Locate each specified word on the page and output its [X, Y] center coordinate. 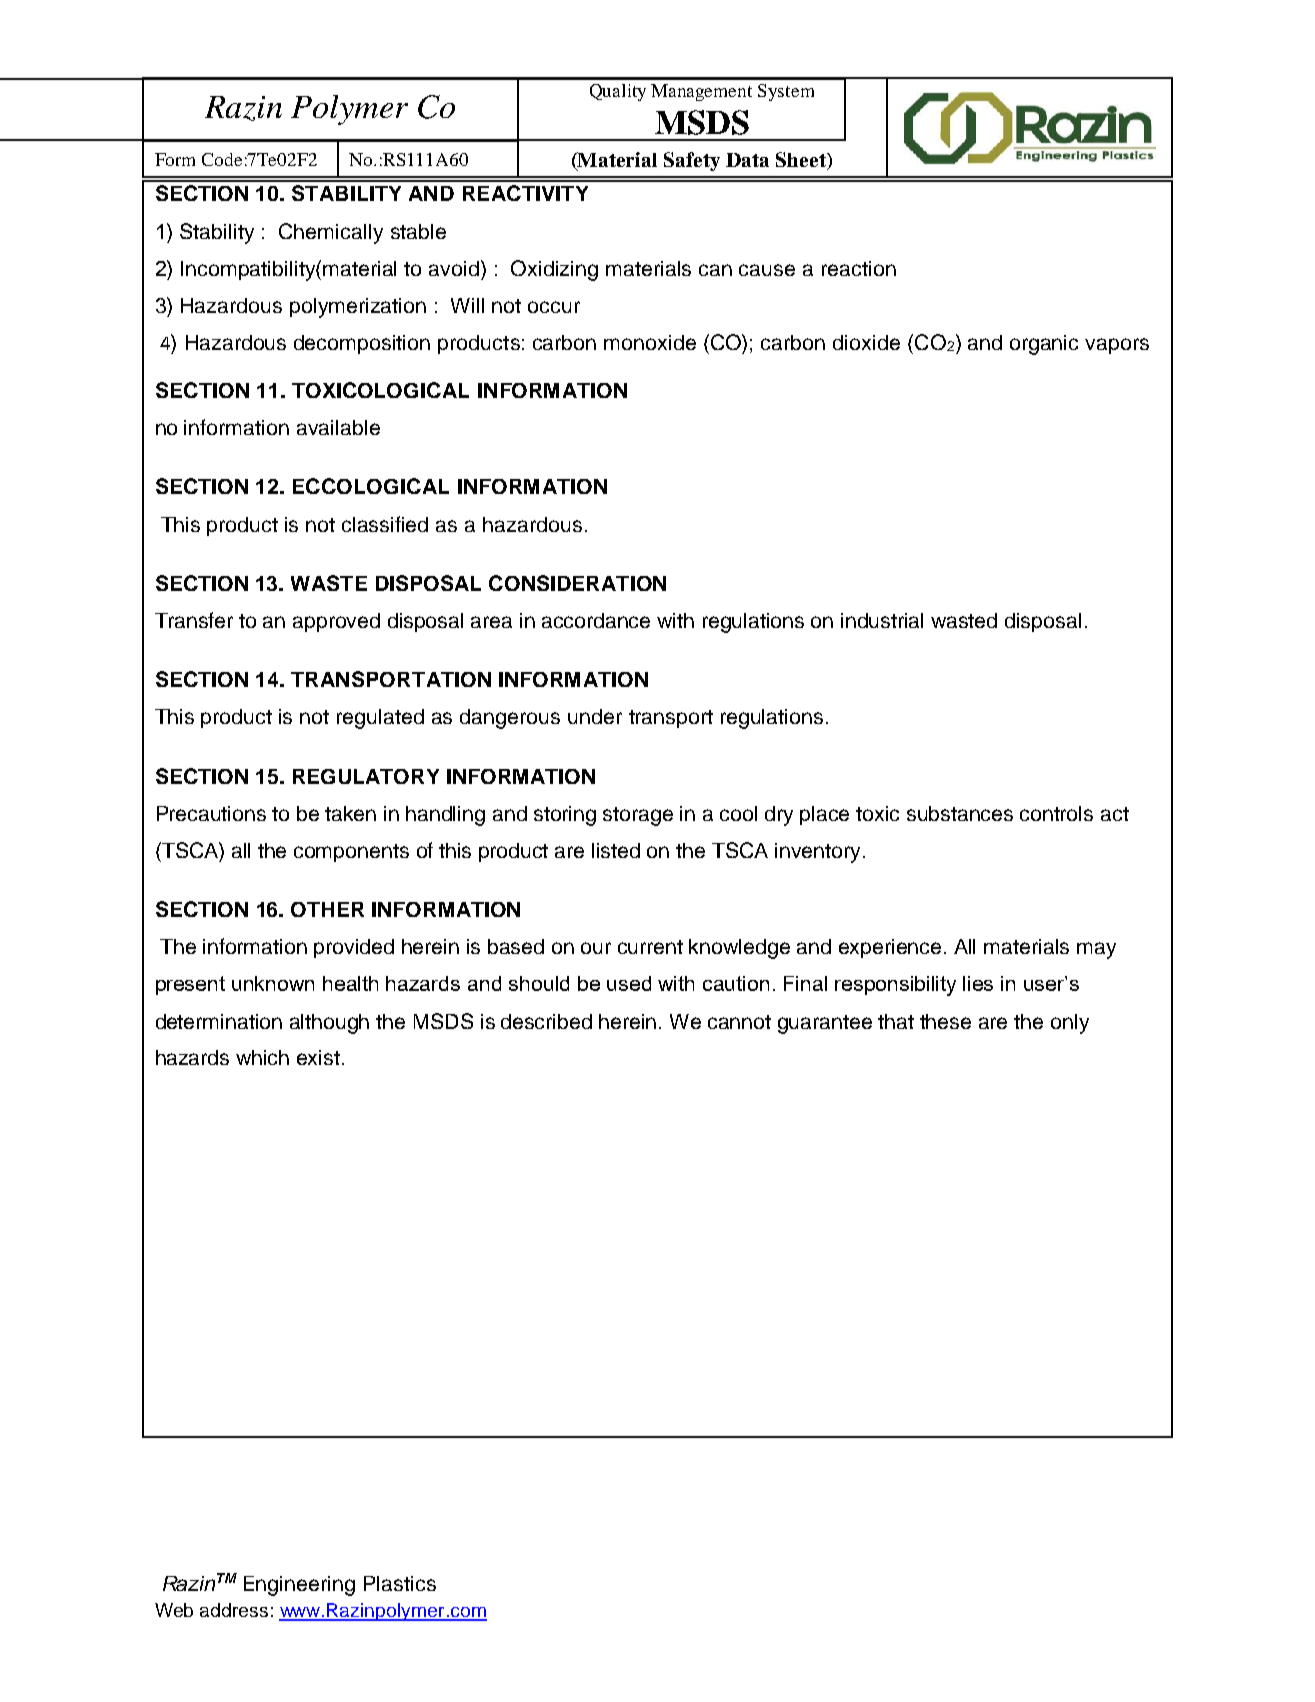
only [1070, 1024]
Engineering [299, 1586]
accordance [596, 620]
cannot [739, 1022]
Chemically [331, 233]
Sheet [802, 161]
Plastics [400, 1583]
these [945, 1021]
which [262, 1057]
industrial [882, 620]
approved [336, 622]
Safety [692, 161]
